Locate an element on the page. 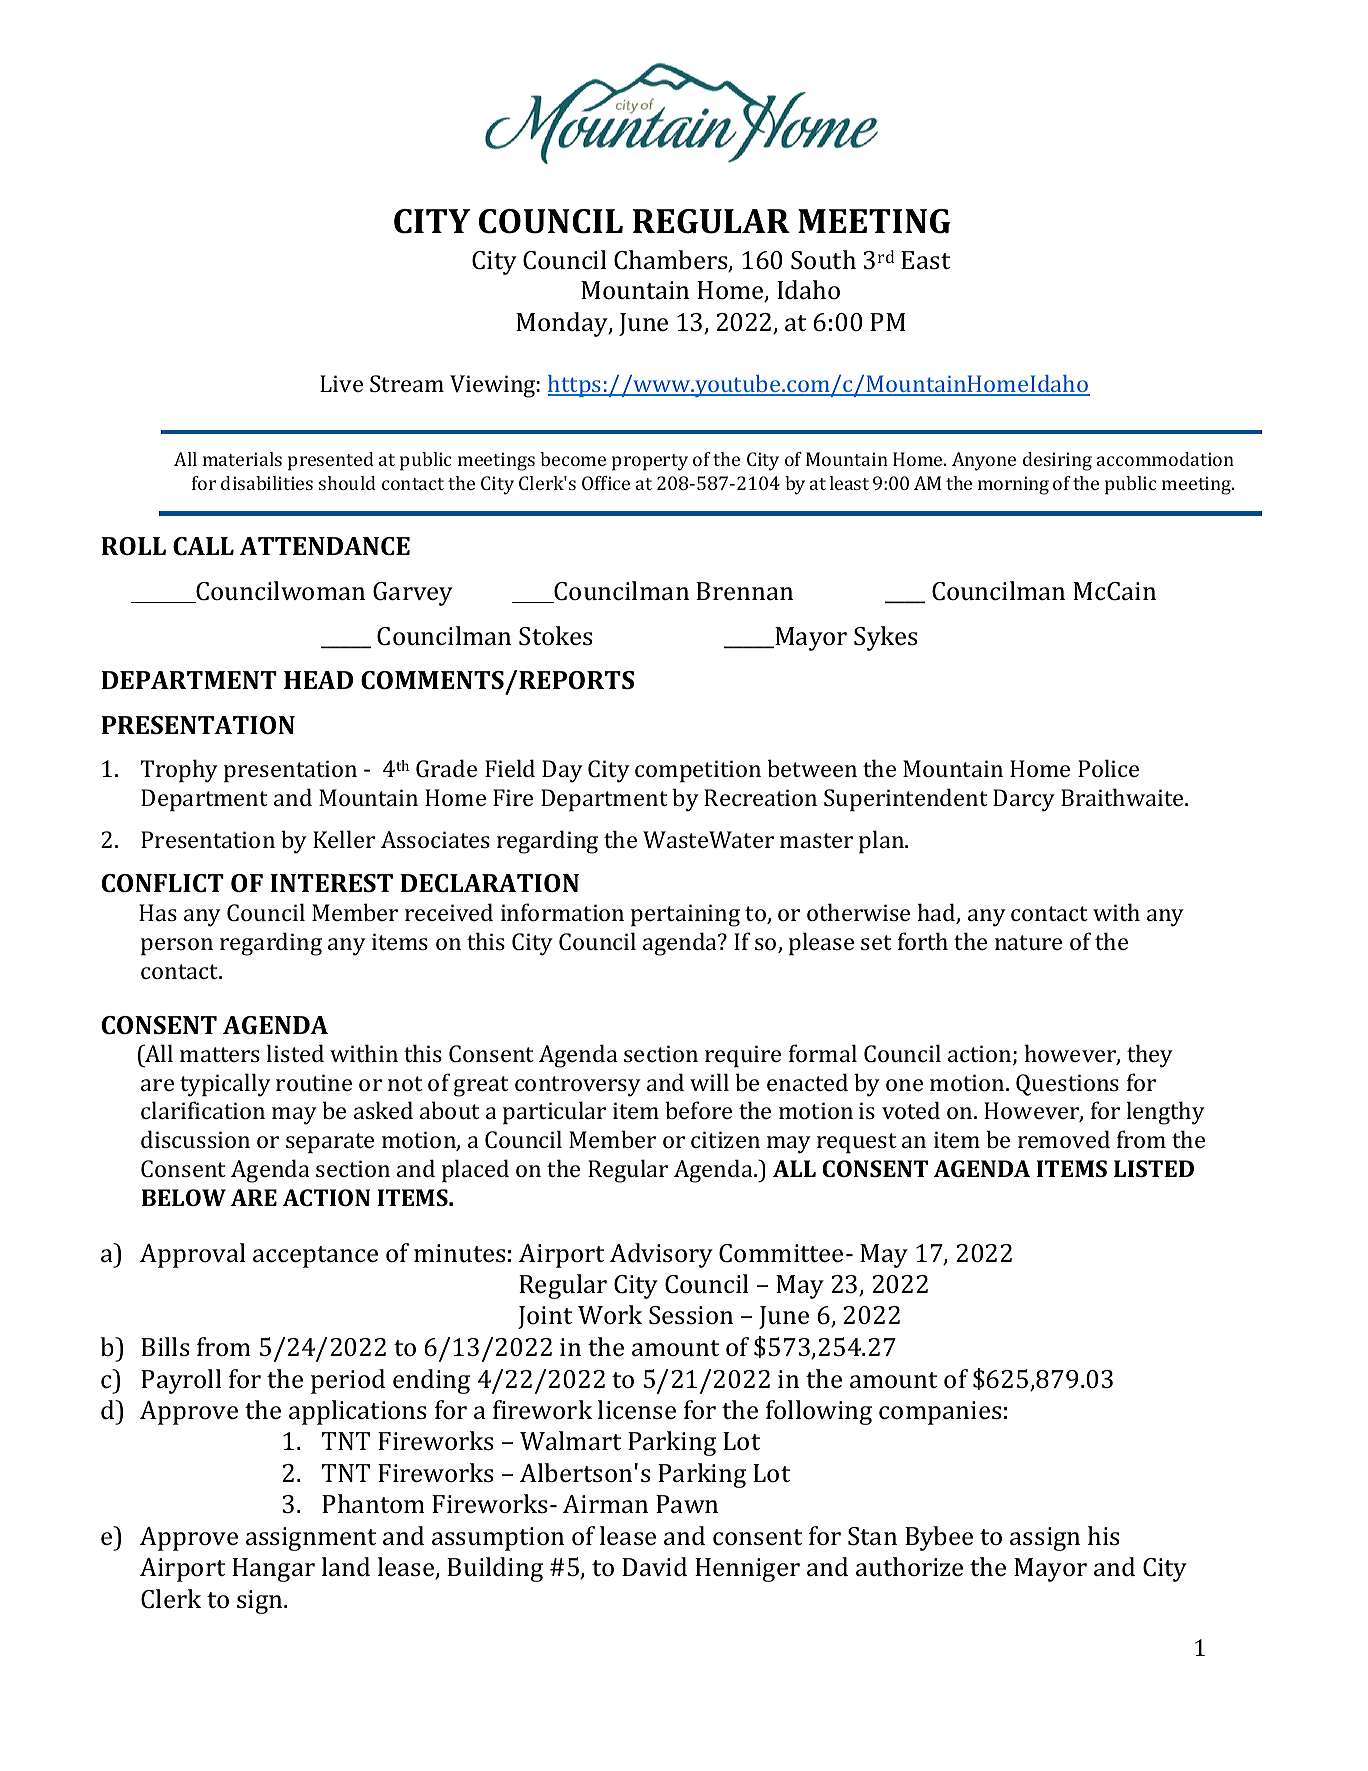  acceptance is located at coordinates (315, 1257).
